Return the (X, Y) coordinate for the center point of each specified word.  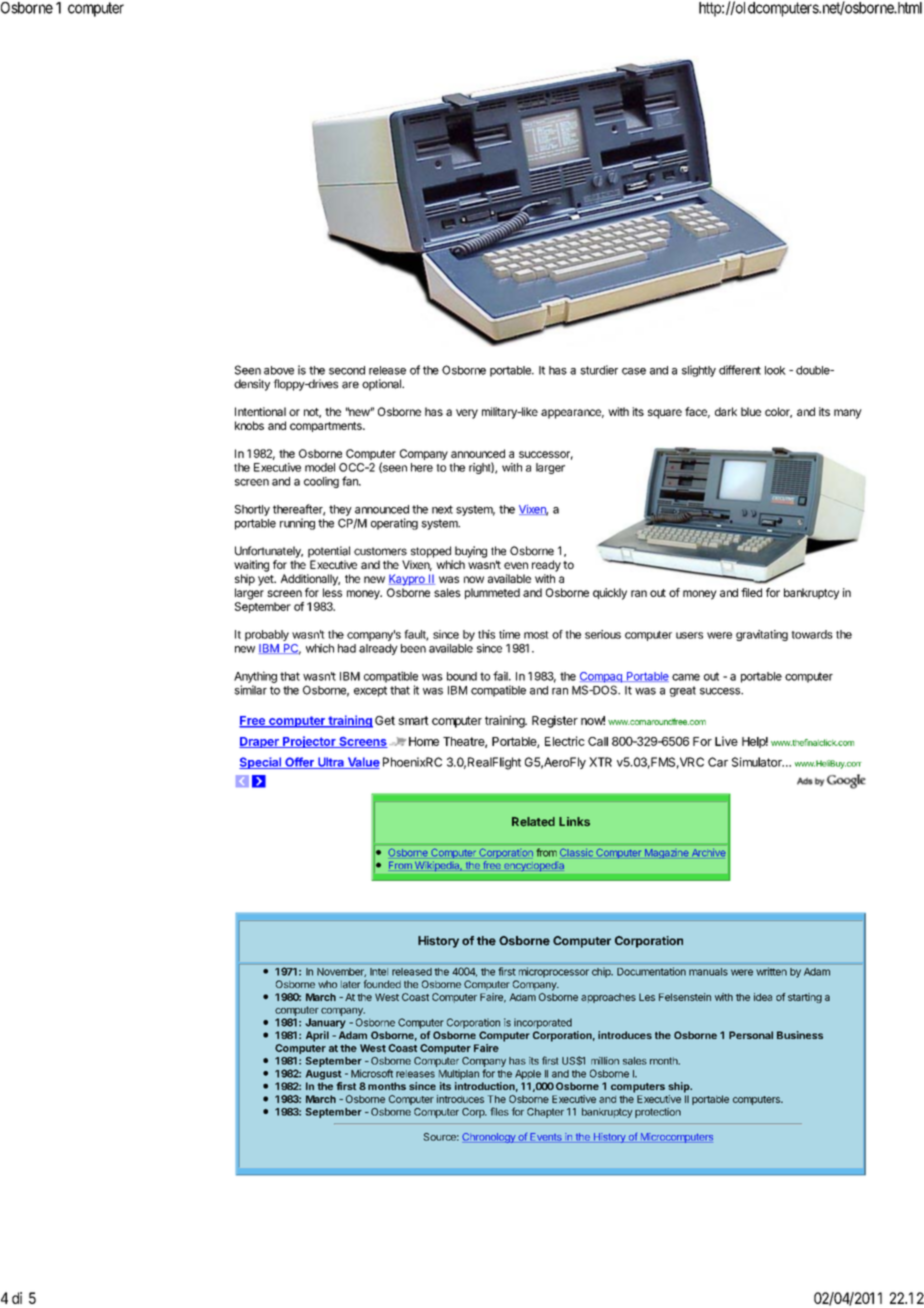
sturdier (599, 370)
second (347, 370)
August (324, 1075)
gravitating (762, 635)
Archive (708, 852)
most (536, 635)
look (775, 370)
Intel (379, 972)
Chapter (545, 1113)
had (347, 648)
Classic (576, 852)
